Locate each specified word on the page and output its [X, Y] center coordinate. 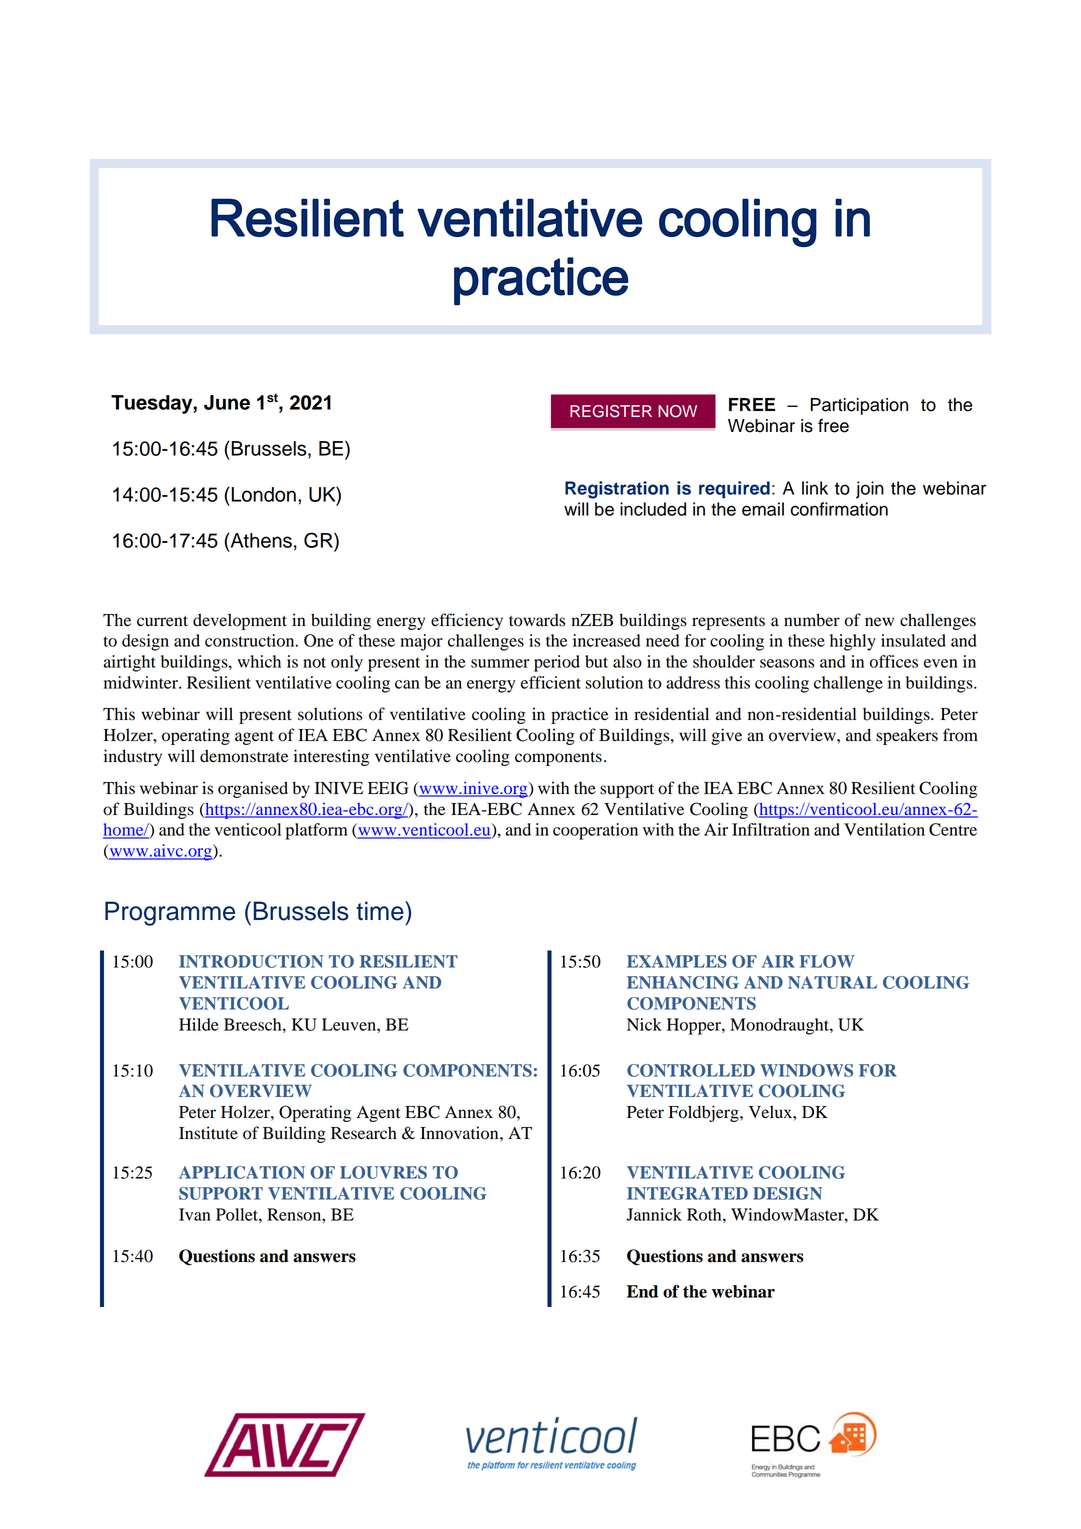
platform [316, 831]
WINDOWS [806, 1070]
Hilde [199, 1024]
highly [853, 642]
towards [537, 620]
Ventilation [884, 829]
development [240, 621]
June [227, 402]
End [642, 1291]
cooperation [595, 831]
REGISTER [611, 411]
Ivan [195, 1214]
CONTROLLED [691, 1070]
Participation [859, 406]
